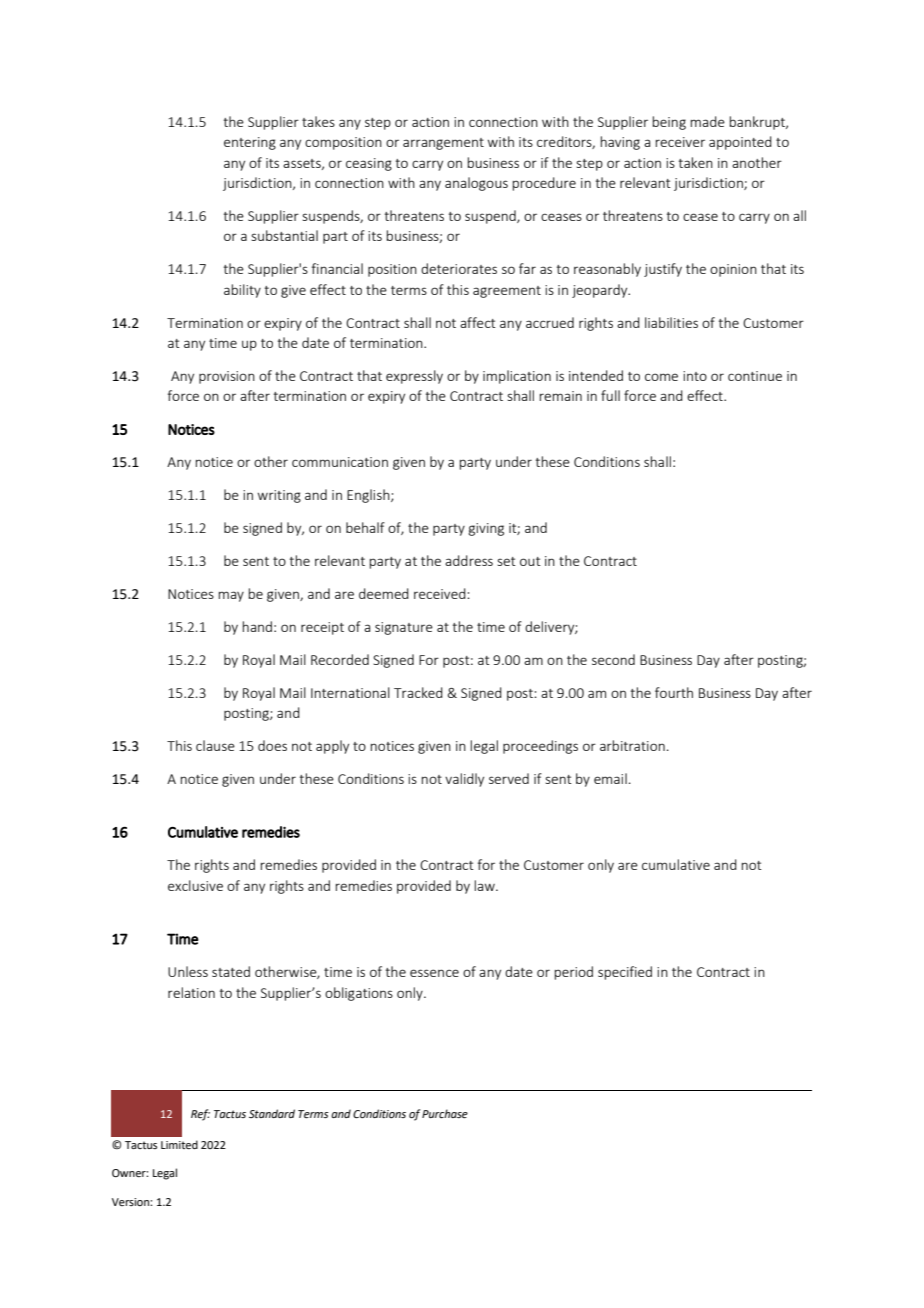  What do you see at coordinates (250, 143) in the screenshot?
I see `entering` at bounding box center [250, 143].
